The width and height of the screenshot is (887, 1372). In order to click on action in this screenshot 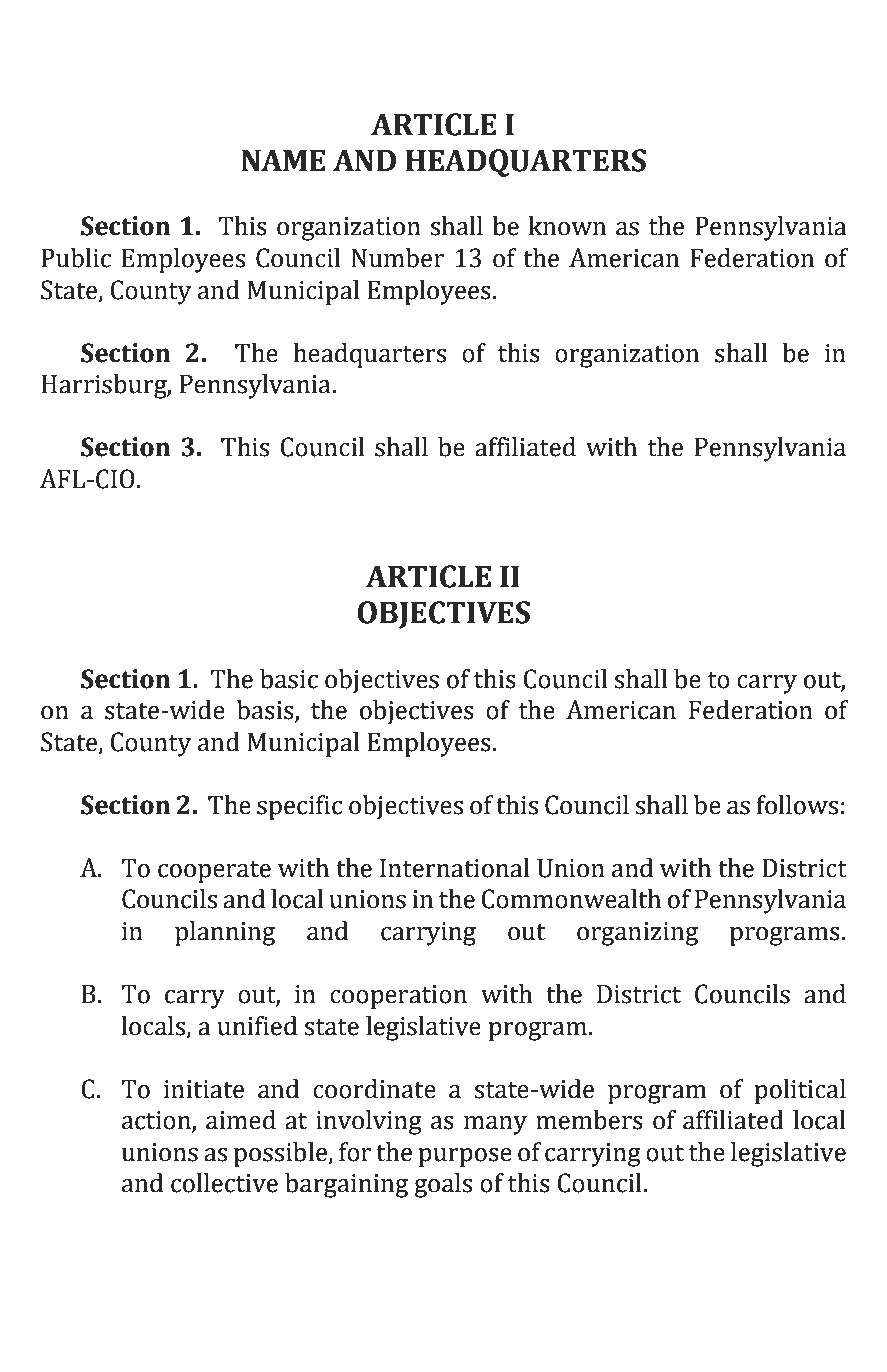, I will do `click(157, 1121)`.
